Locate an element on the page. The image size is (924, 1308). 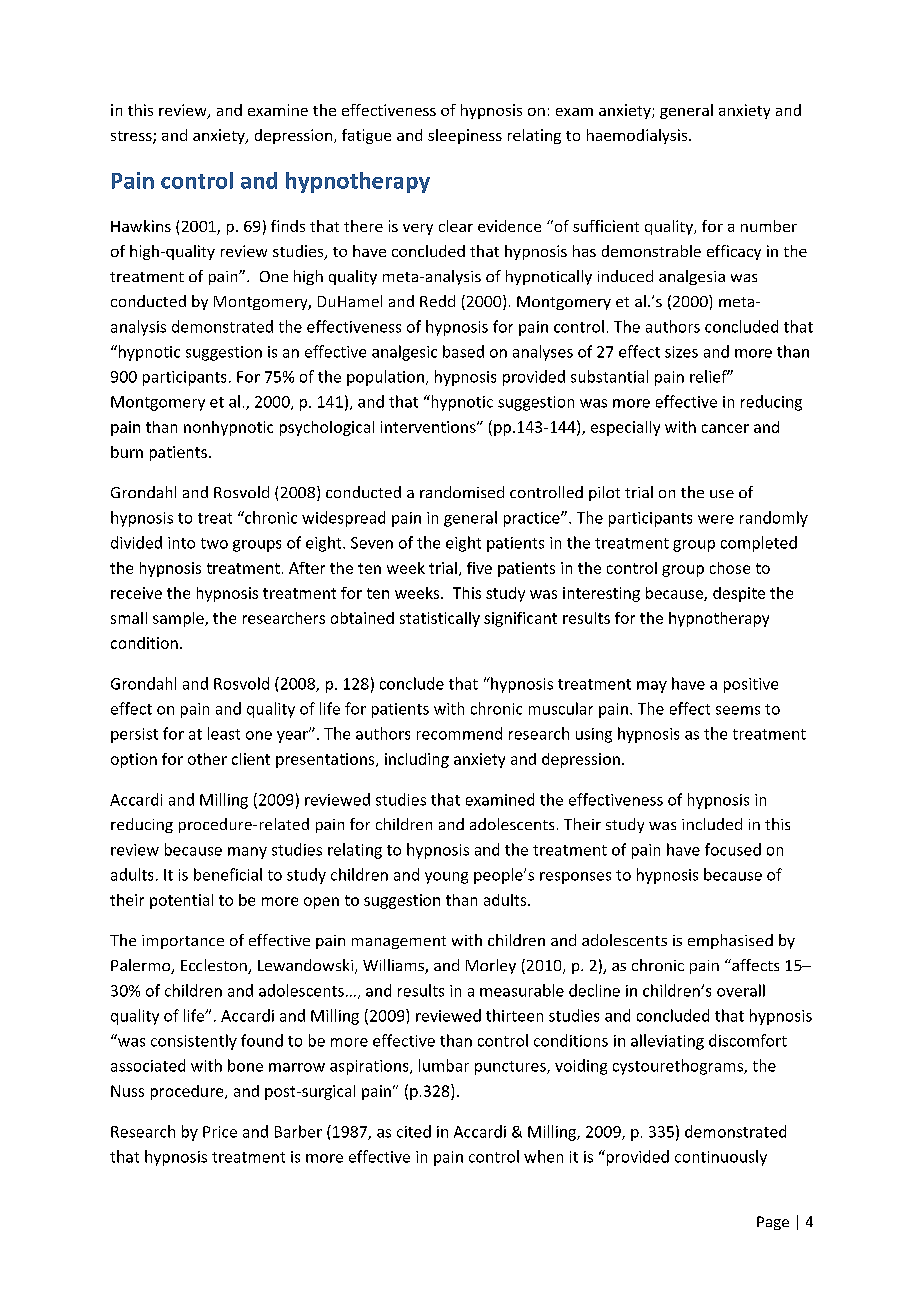
stress is located at coordinates (132, 137).
